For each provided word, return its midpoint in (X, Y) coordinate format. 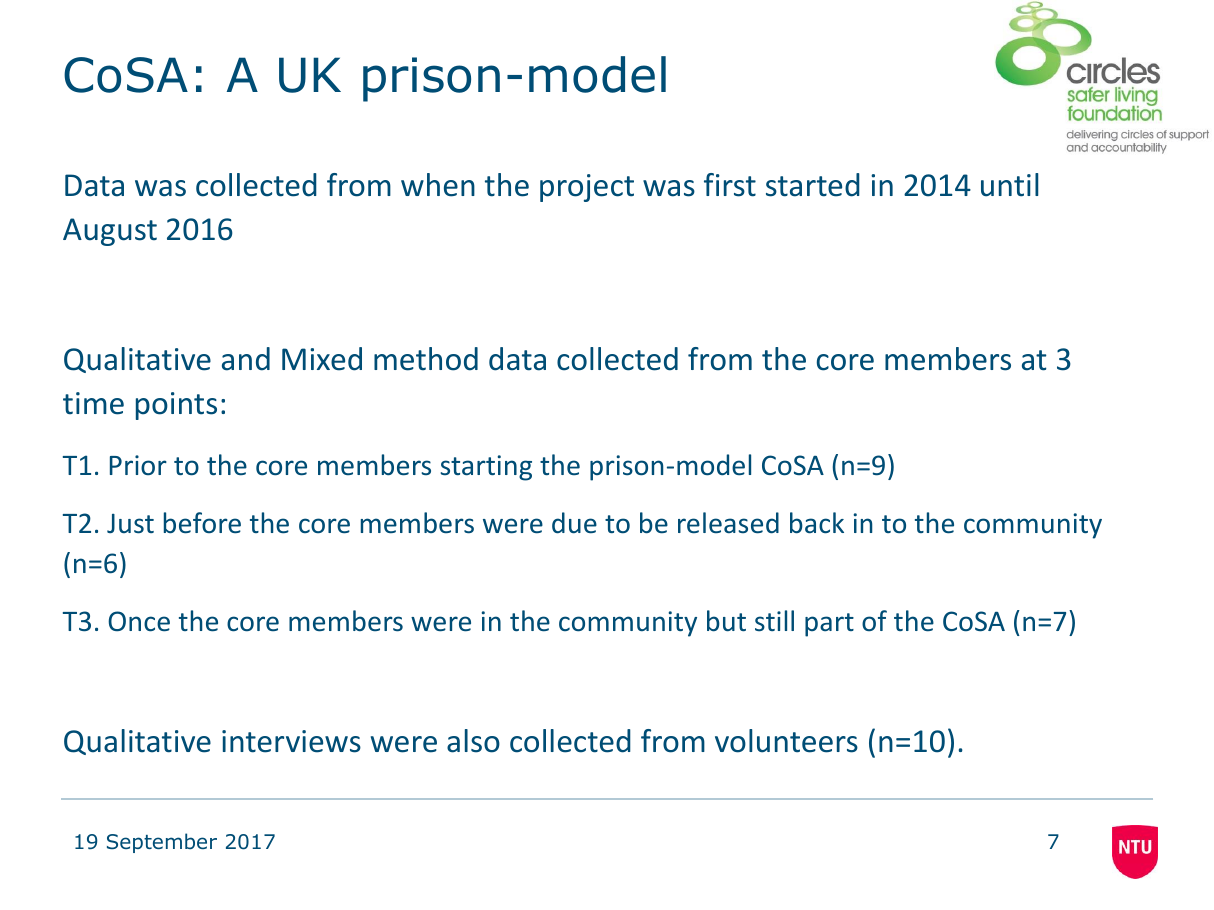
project (587, 188)
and (246, 359)
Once (139, 621)
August (110, 232)
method (426, 359)
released (728, 523)
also (473, 741)
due (574, 523)
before (202, 523)
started (813, 185)
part (829, 625)
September (162, 843)
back (817, 523)
